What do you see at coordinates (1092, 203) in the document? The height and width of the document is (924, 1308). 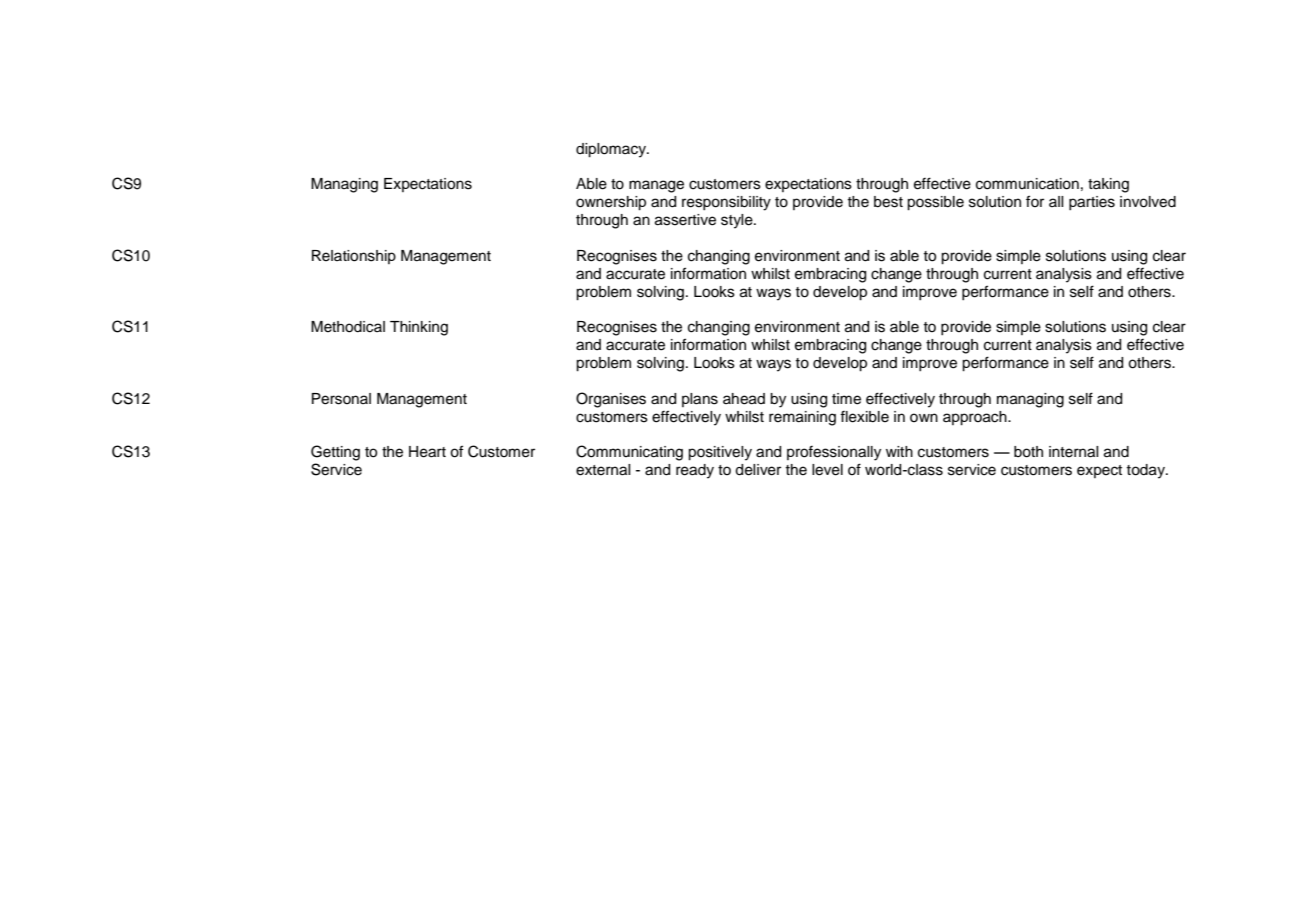 I see `parties` at bounding box center [1092, 203].
